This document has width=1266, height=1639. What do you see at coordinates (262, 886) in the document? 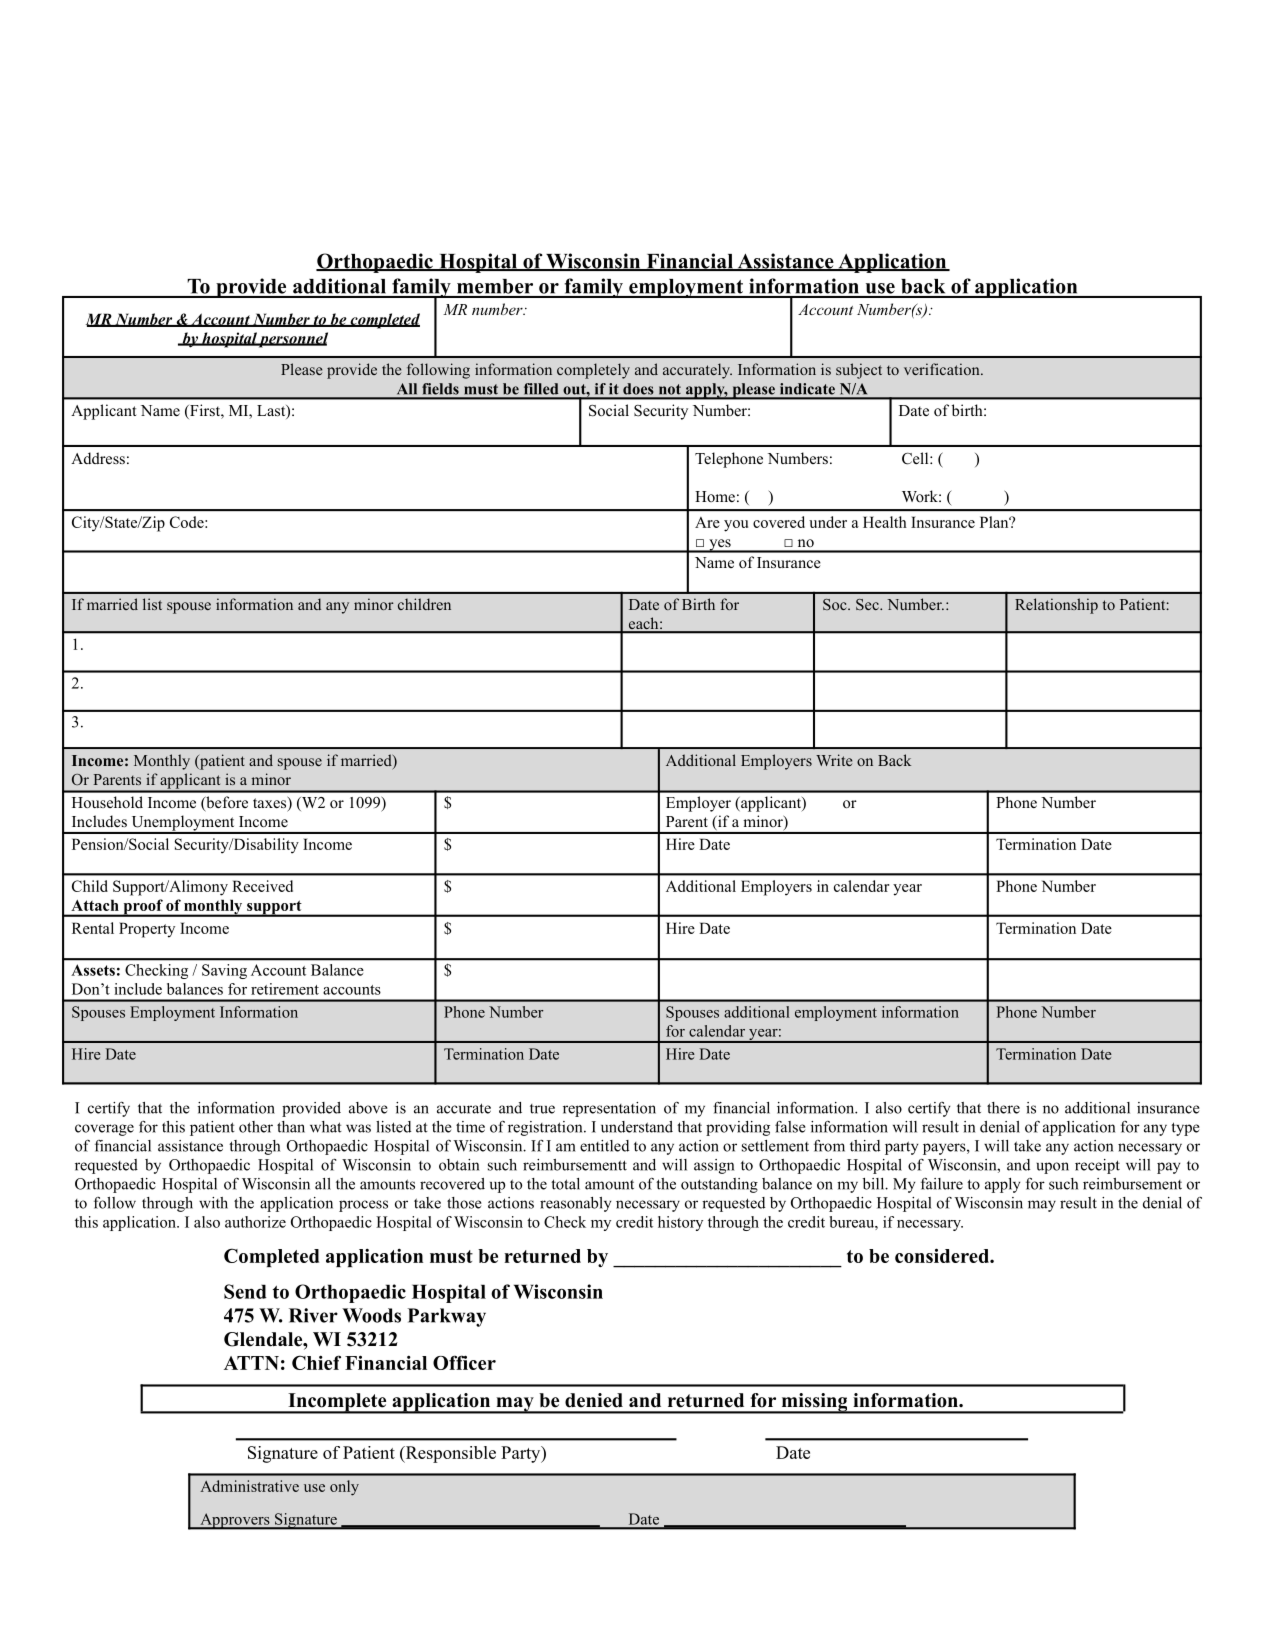
I see `Received` at bounding box center [262, 886].
